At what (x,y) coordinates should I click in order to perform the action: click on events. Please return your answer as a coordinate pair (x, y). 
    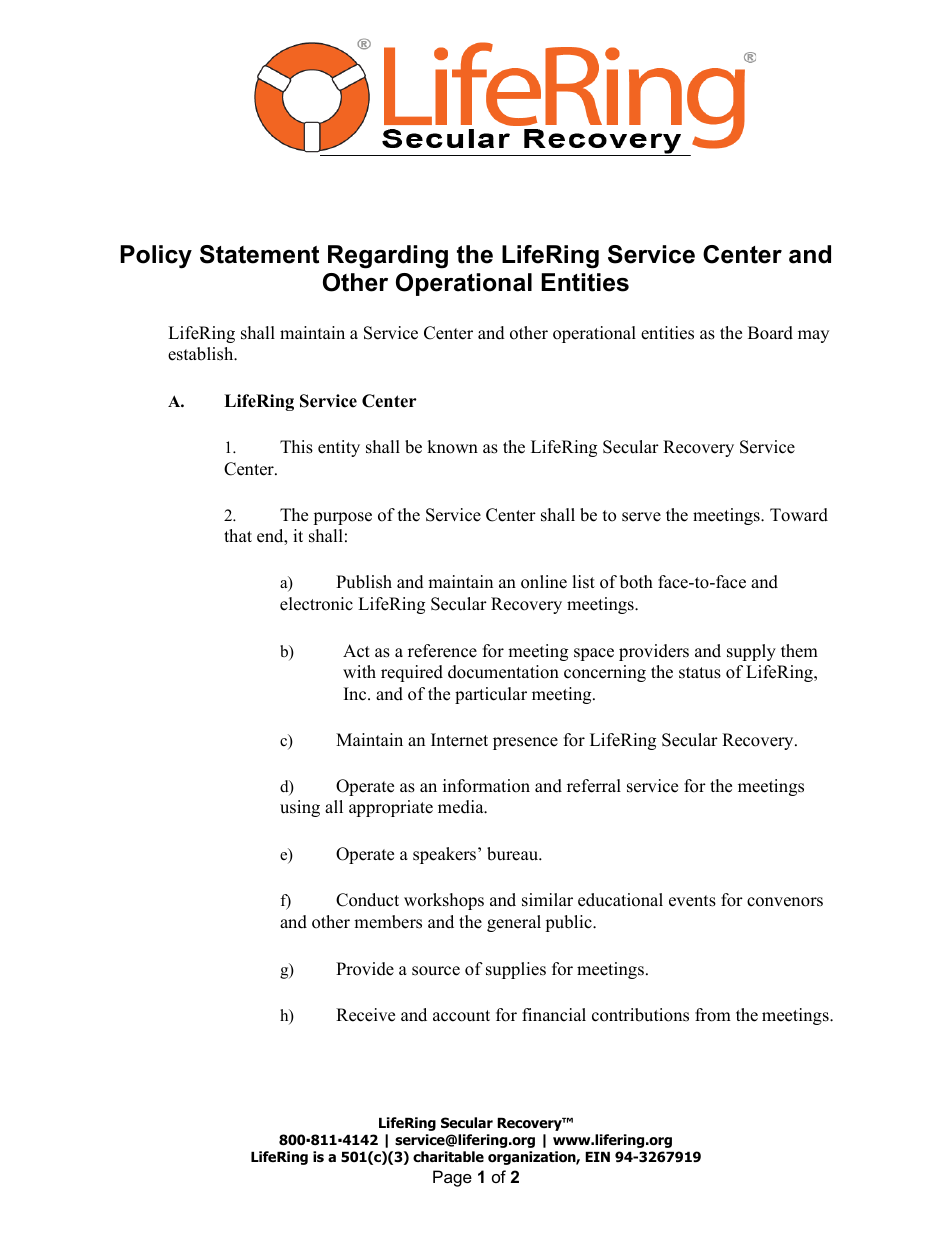
    Looking at the image, I should click on (692, 901).
